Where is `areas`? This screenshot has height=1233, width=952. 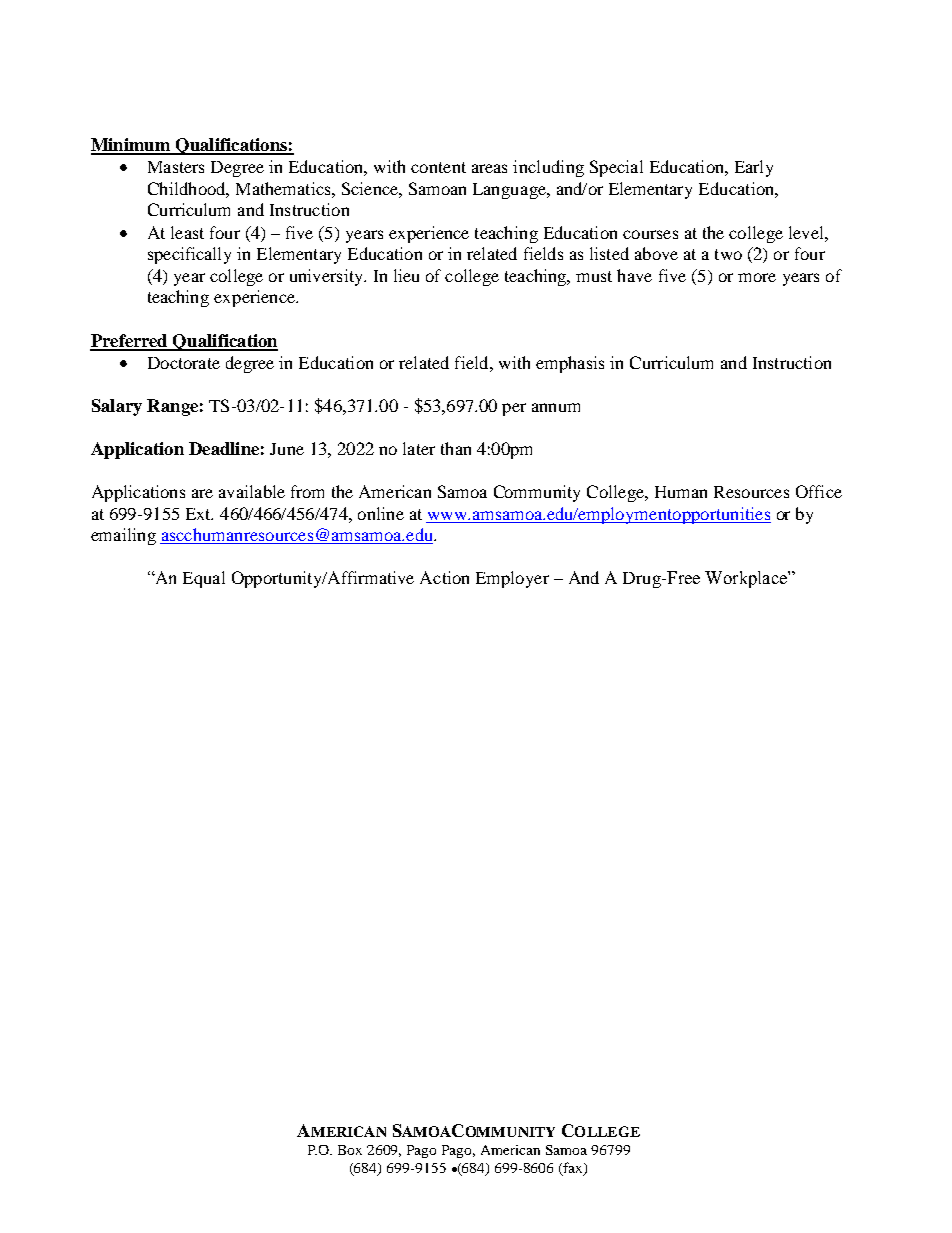 areas is located at coordinates (489, 168).
